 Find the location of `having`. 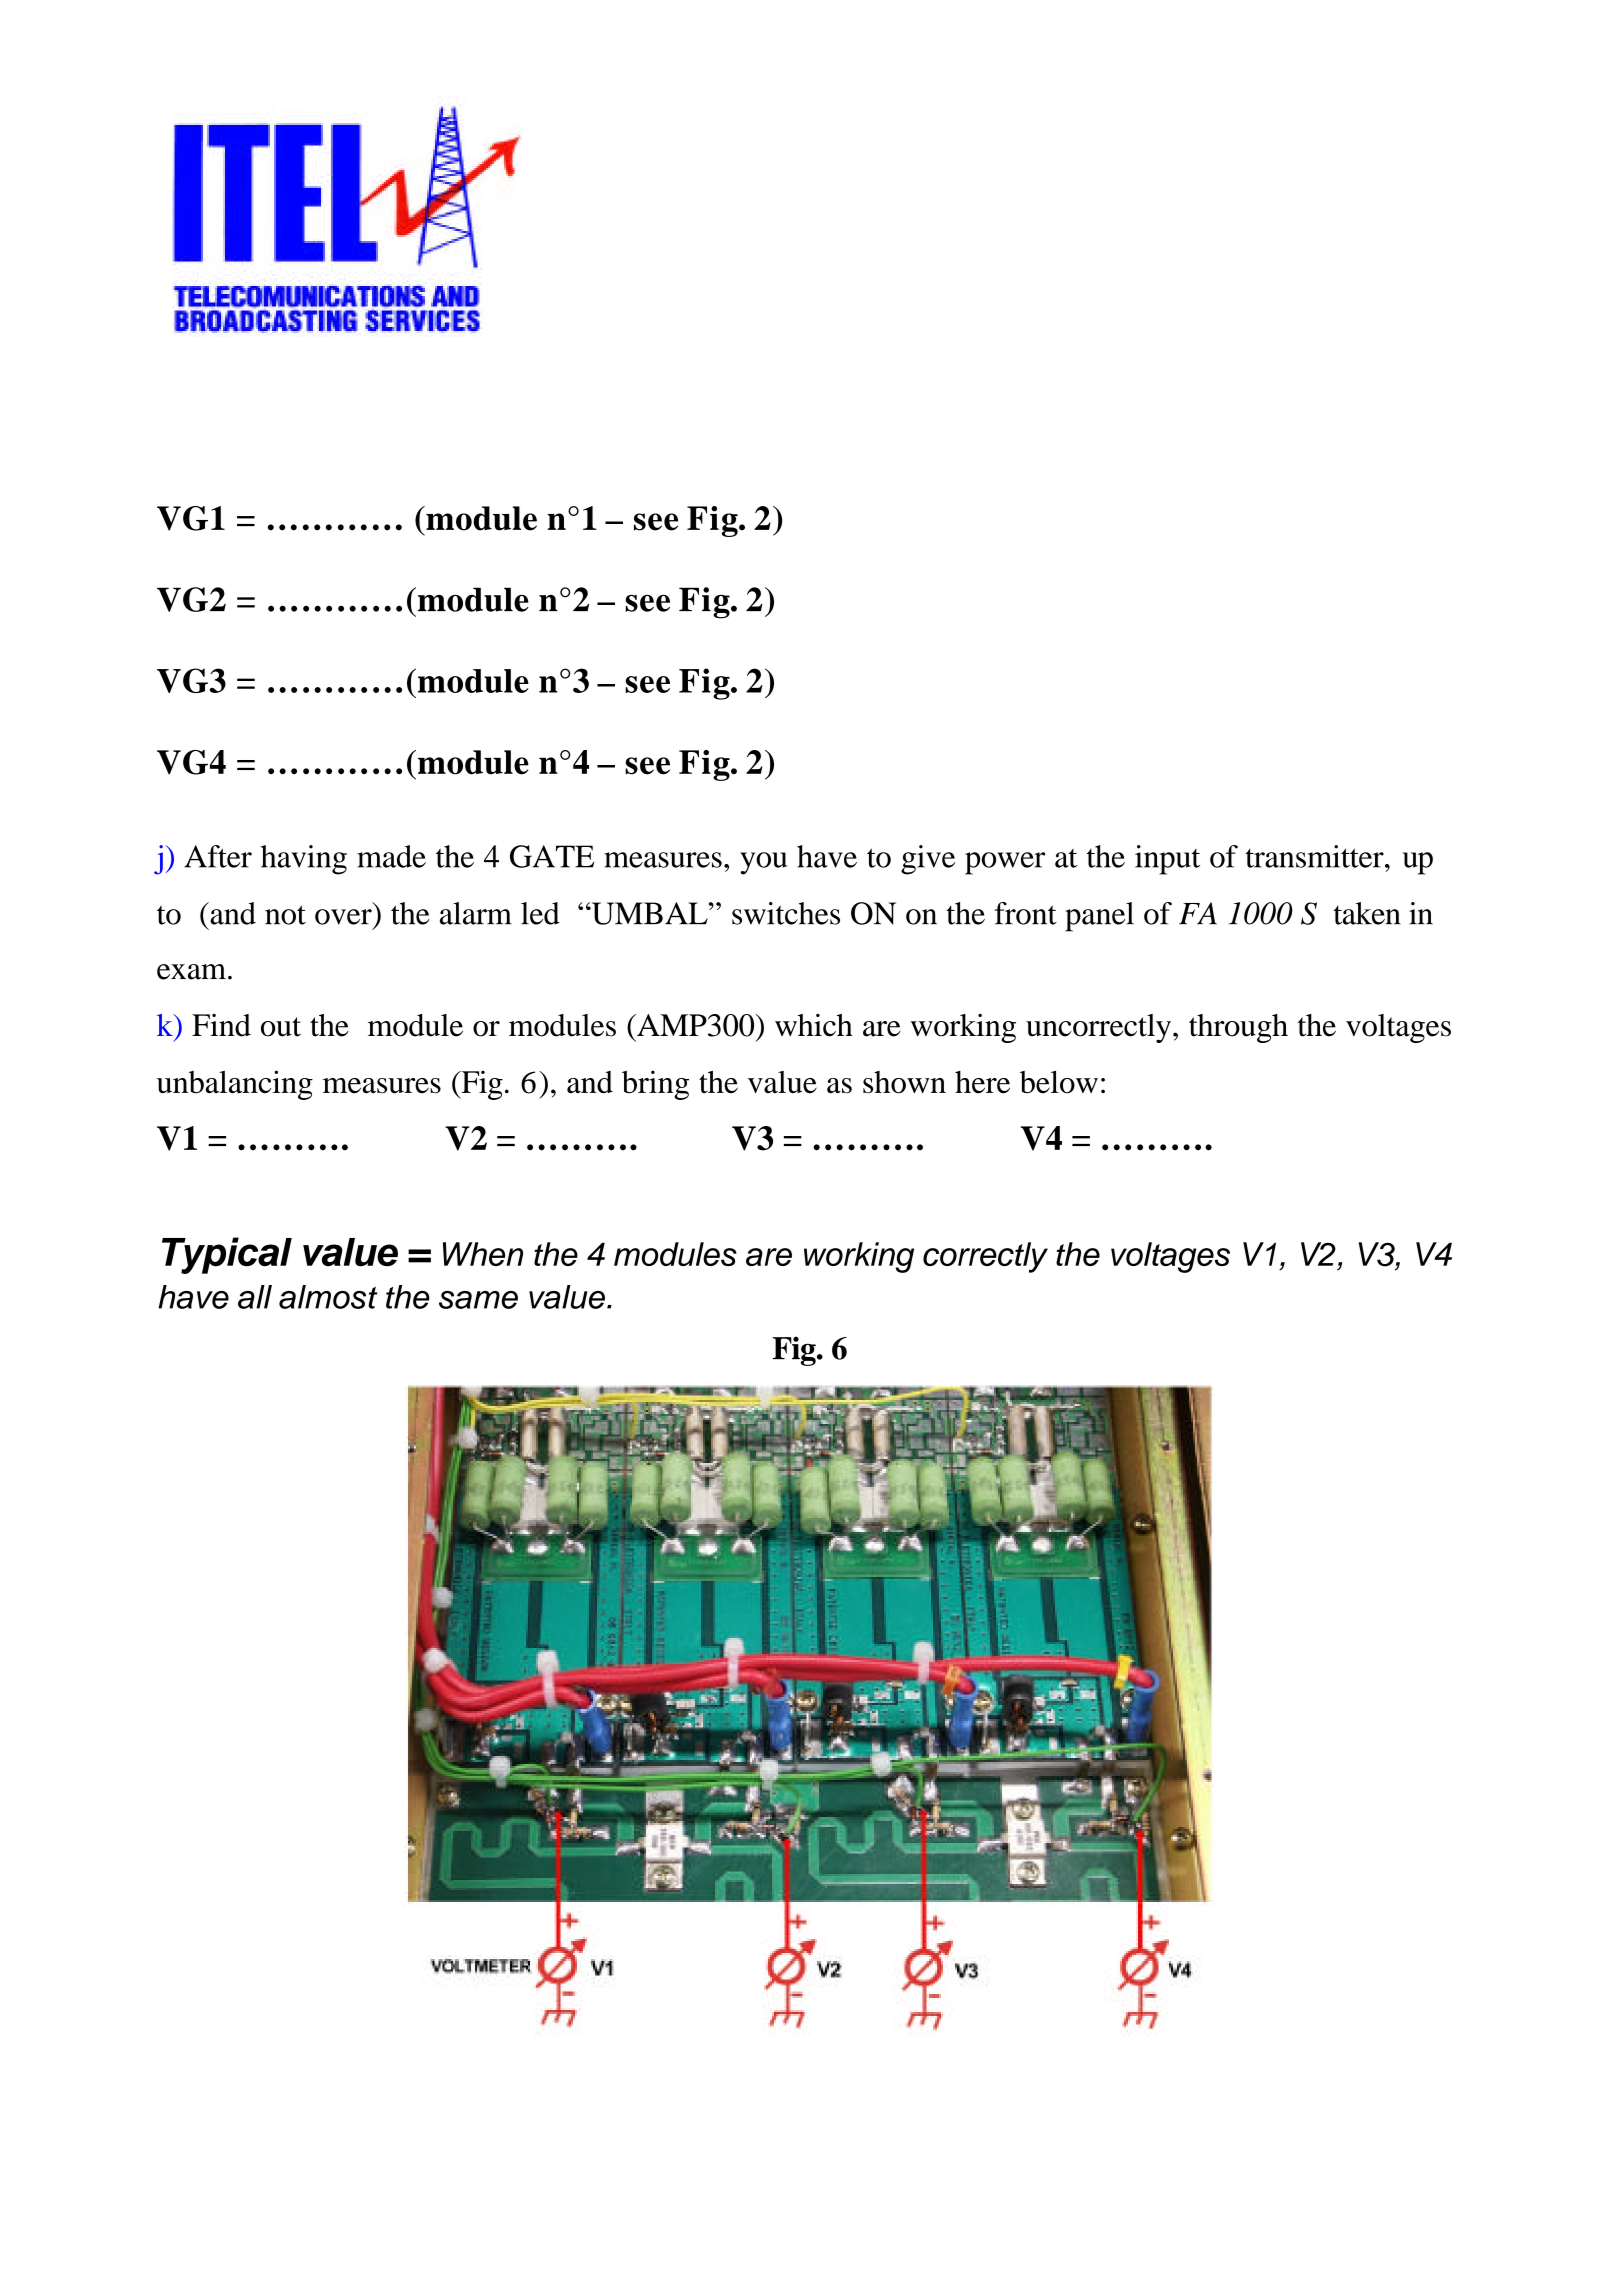

having is located at coordinates (304, 860).
